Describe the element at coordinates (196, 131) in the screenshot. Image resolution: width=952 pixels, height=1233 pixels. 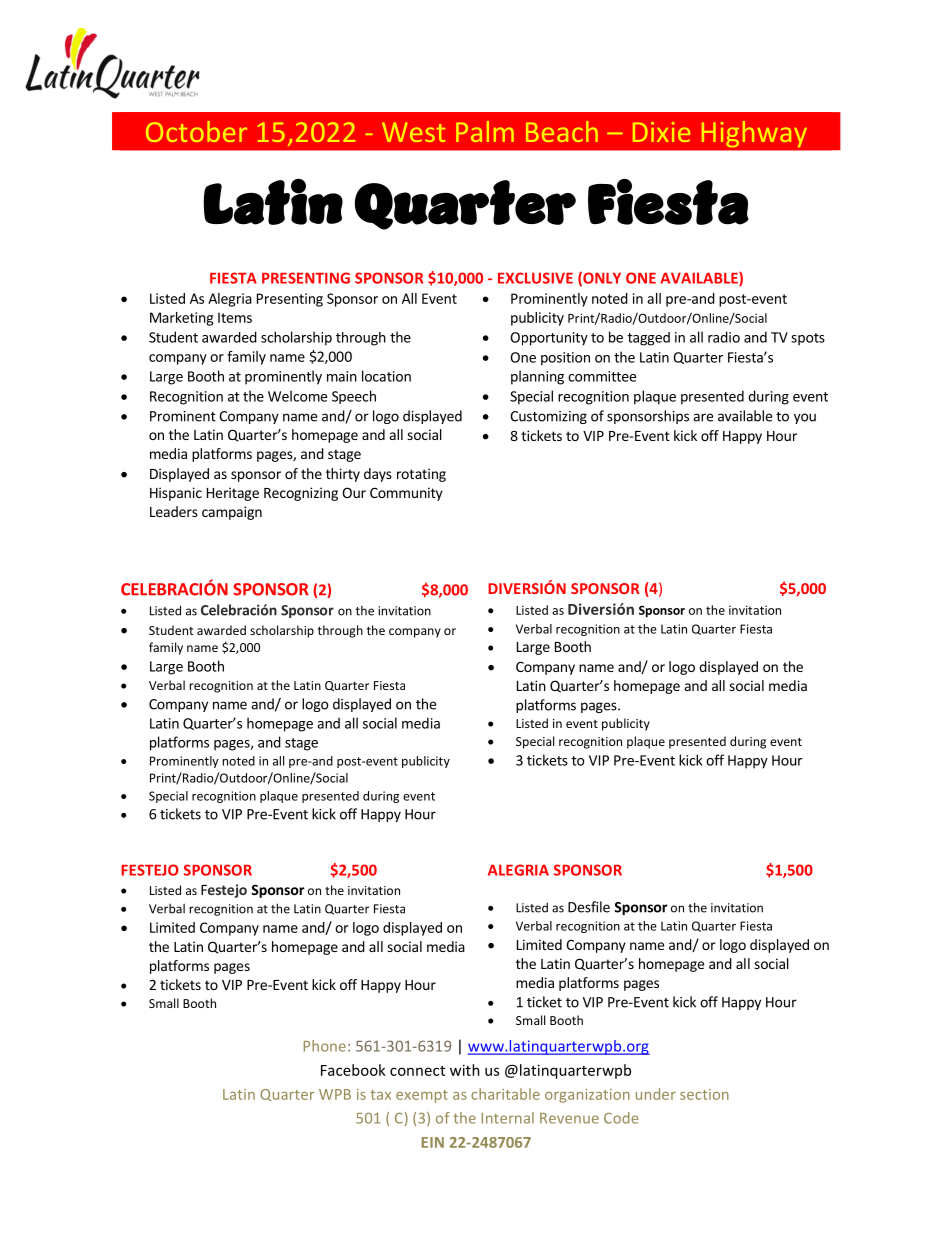
I see `October` at that location.
